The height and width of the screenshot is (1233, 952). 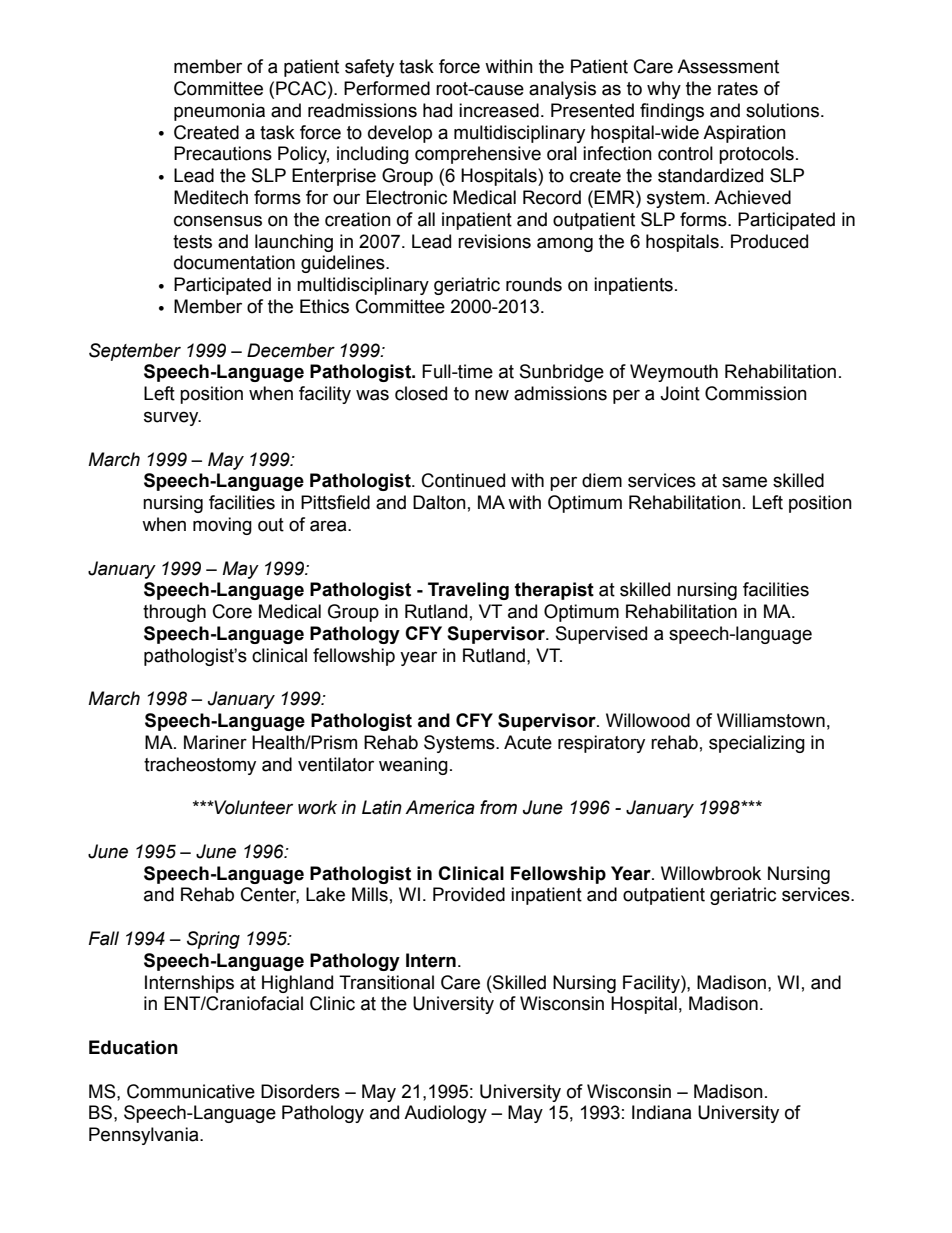 What do you see at coordinates (672, 112) in the screenshot?
I see `findings` at bounding box center [672, 112].
